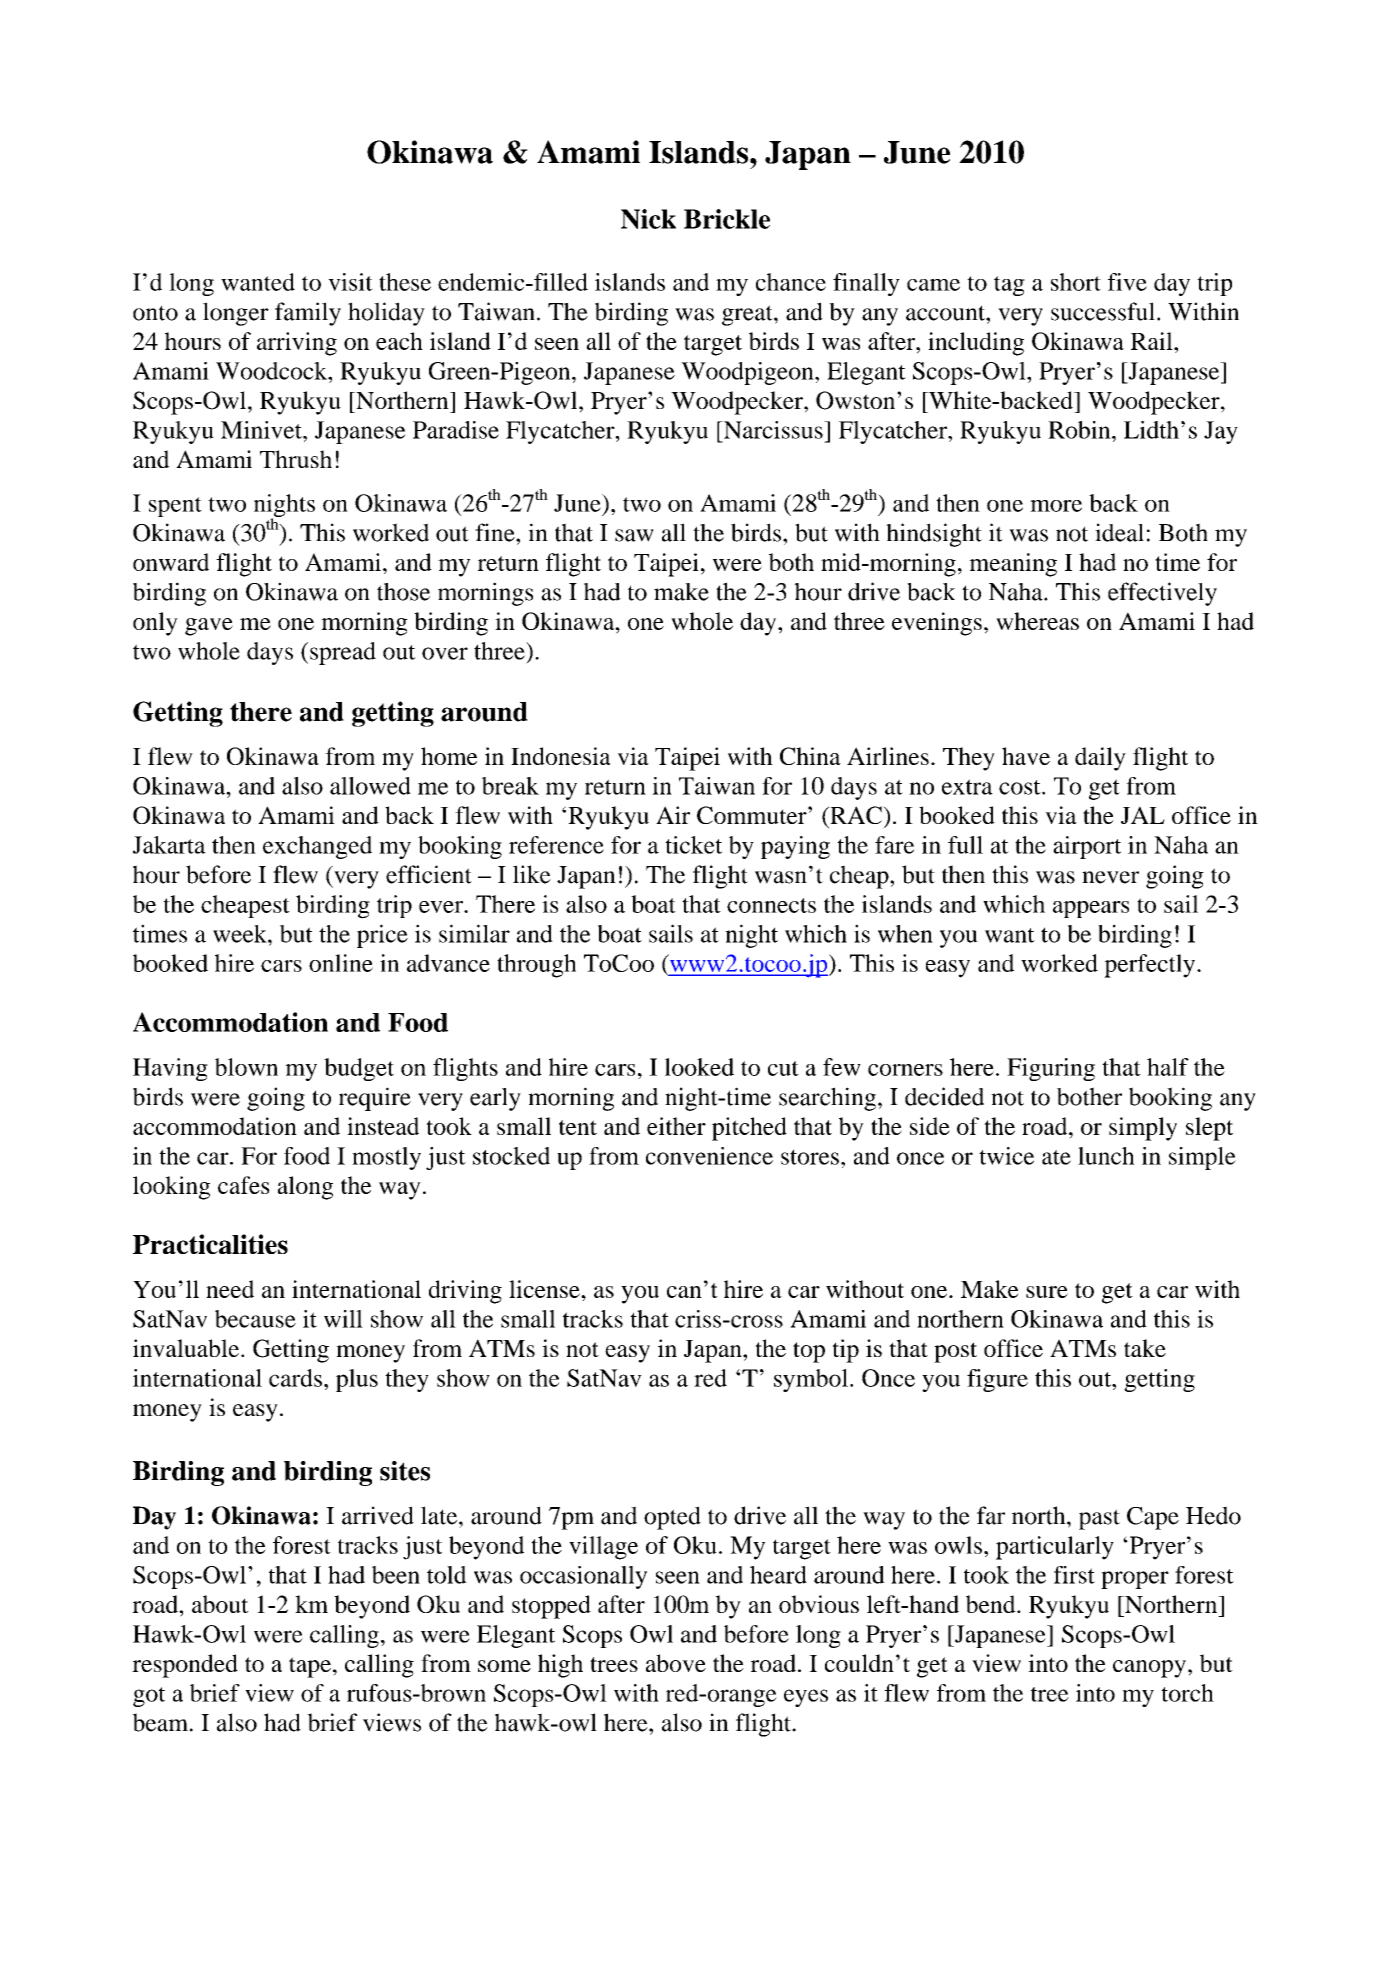 This page has height=1968, width=1391. What do you see at coordinates (310, 1667) in the page?
I see `tape` at bounding box center [310, 1667].
